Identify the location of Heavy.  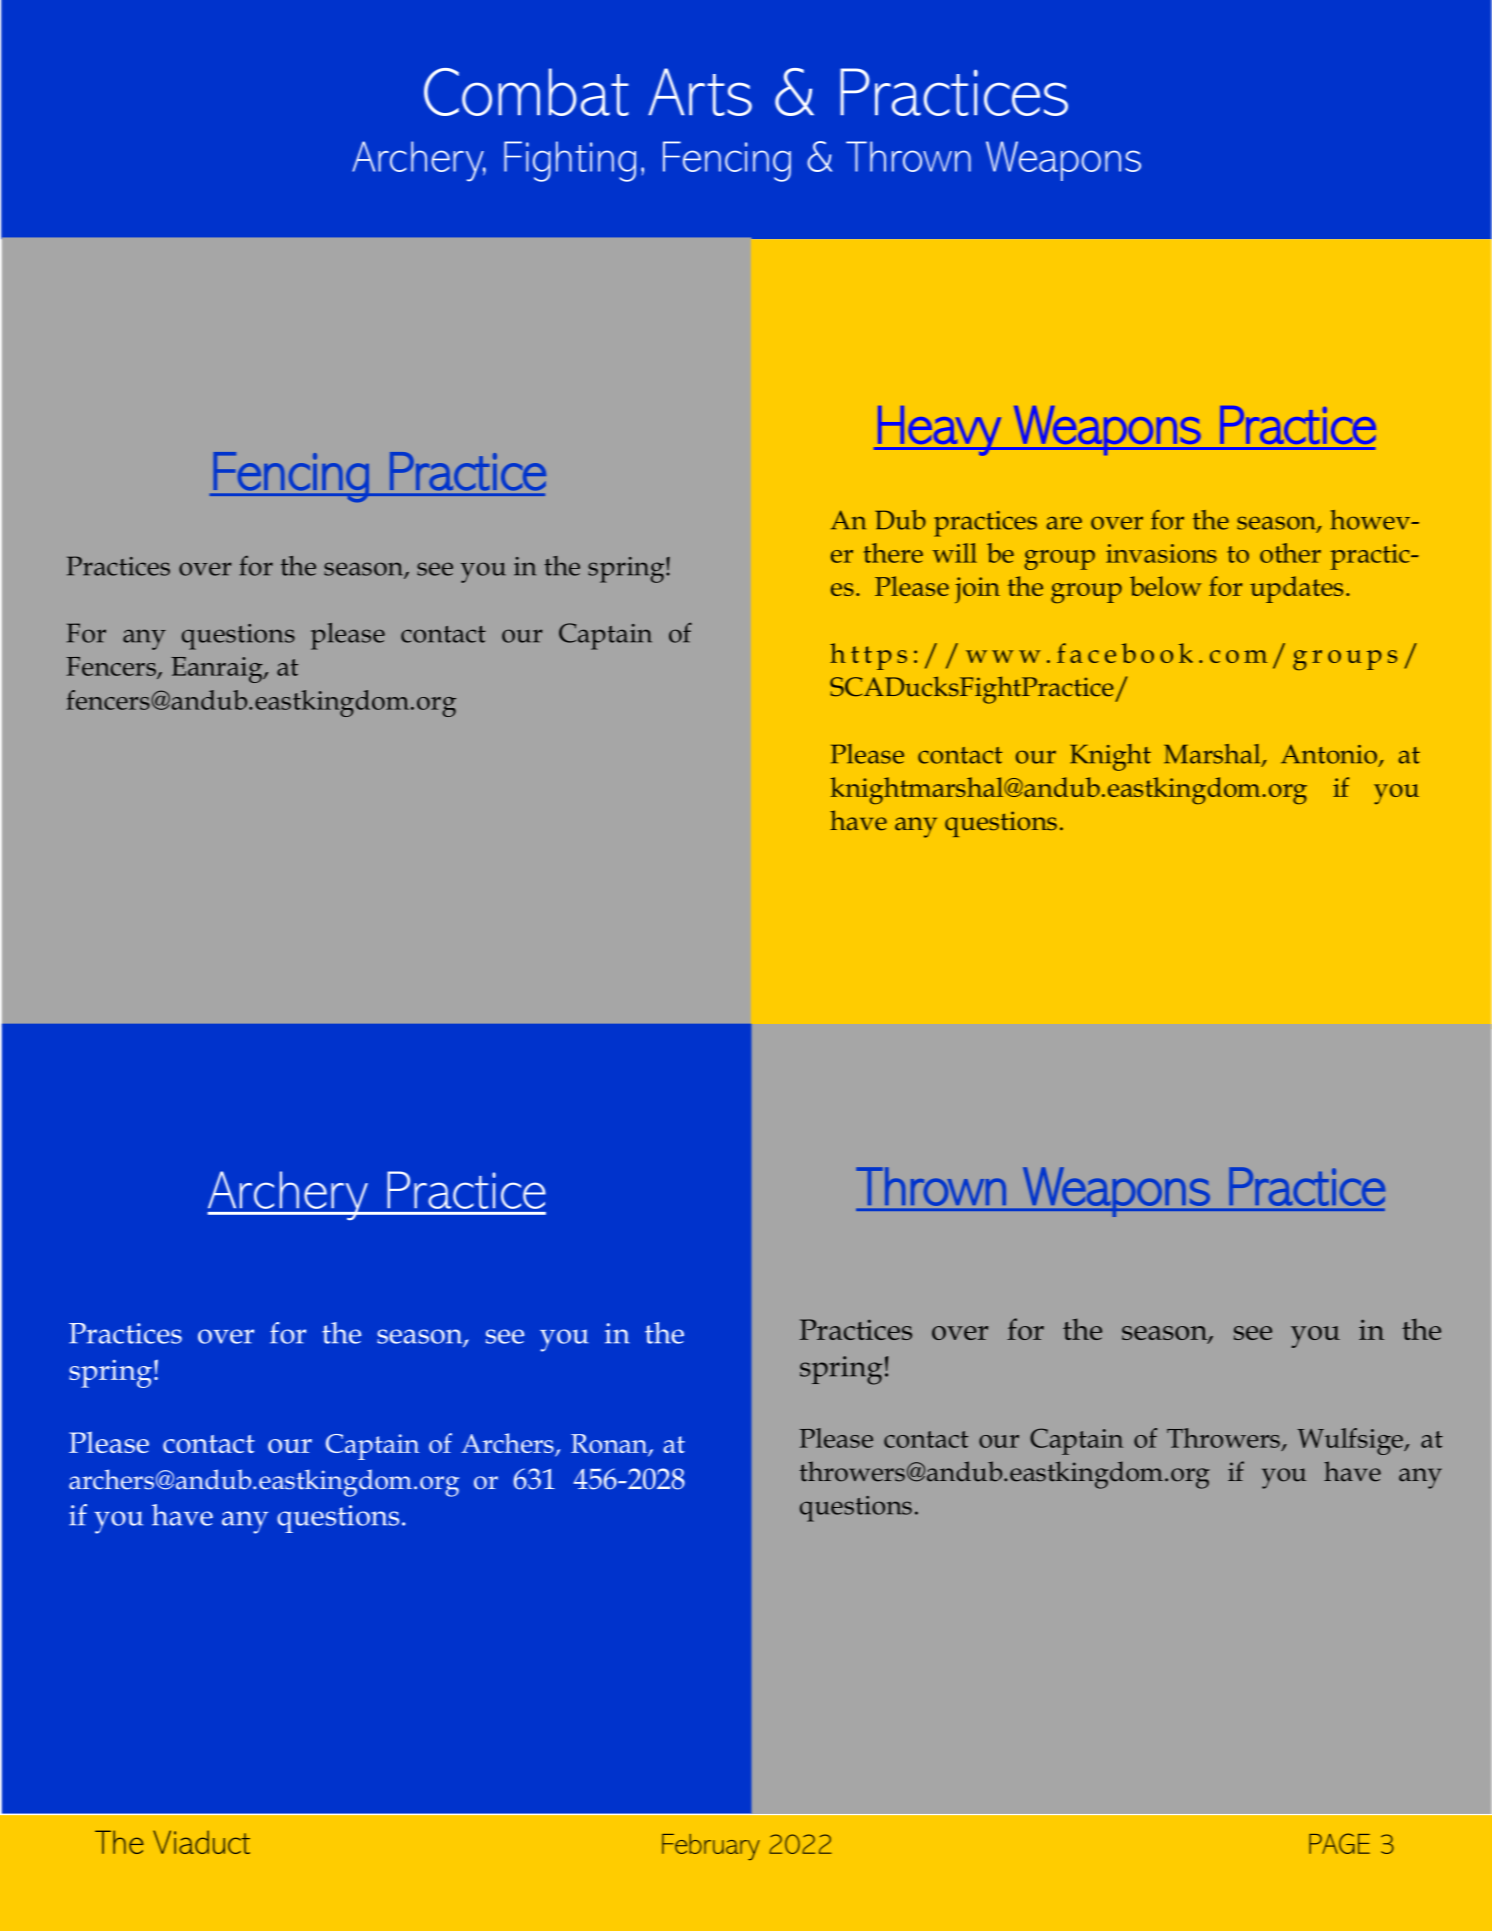
(939, 431).
